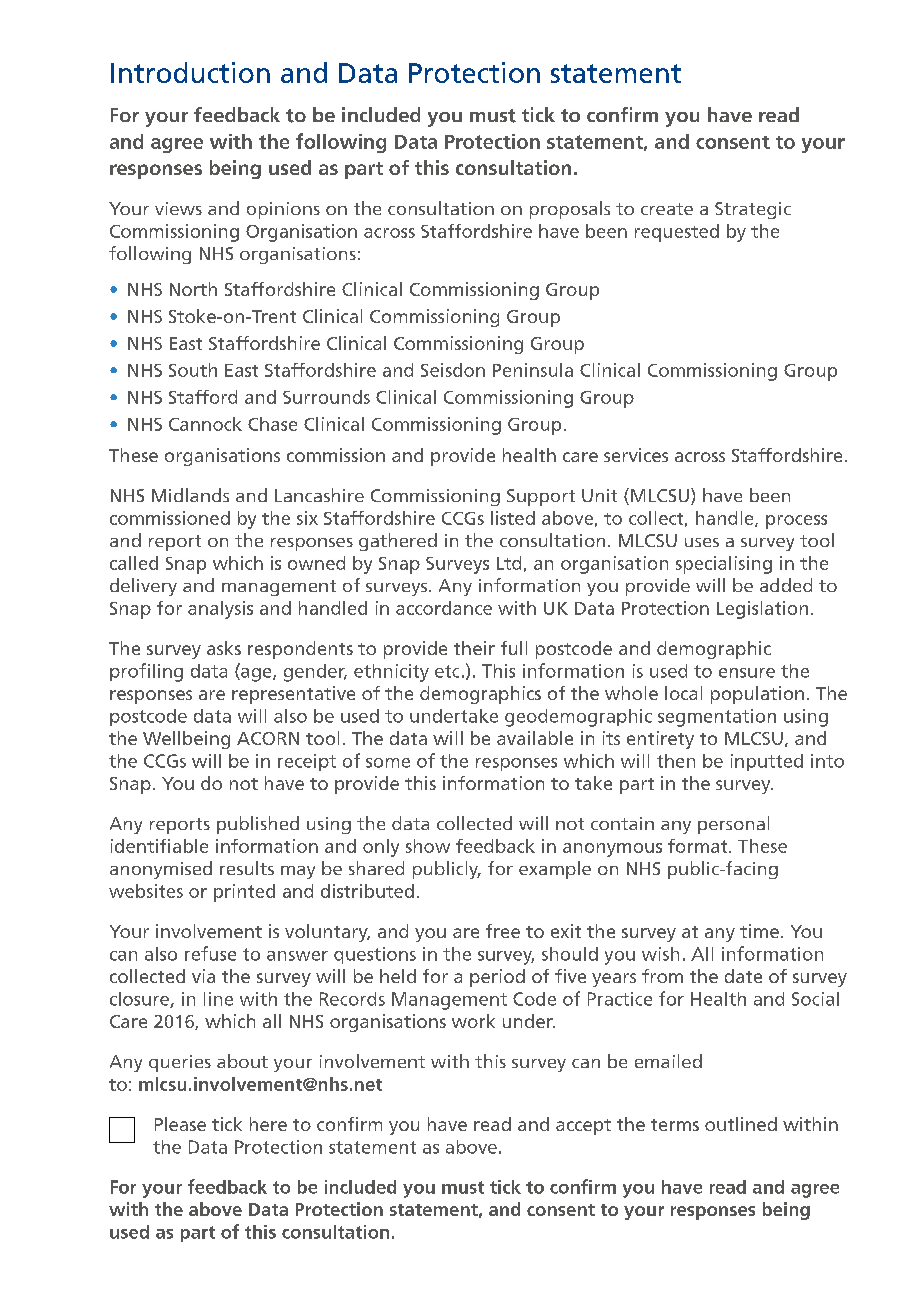  What do you see at coordinates (220, 610) in the document?
I see `analysis` at bounding box center [220, 610].
